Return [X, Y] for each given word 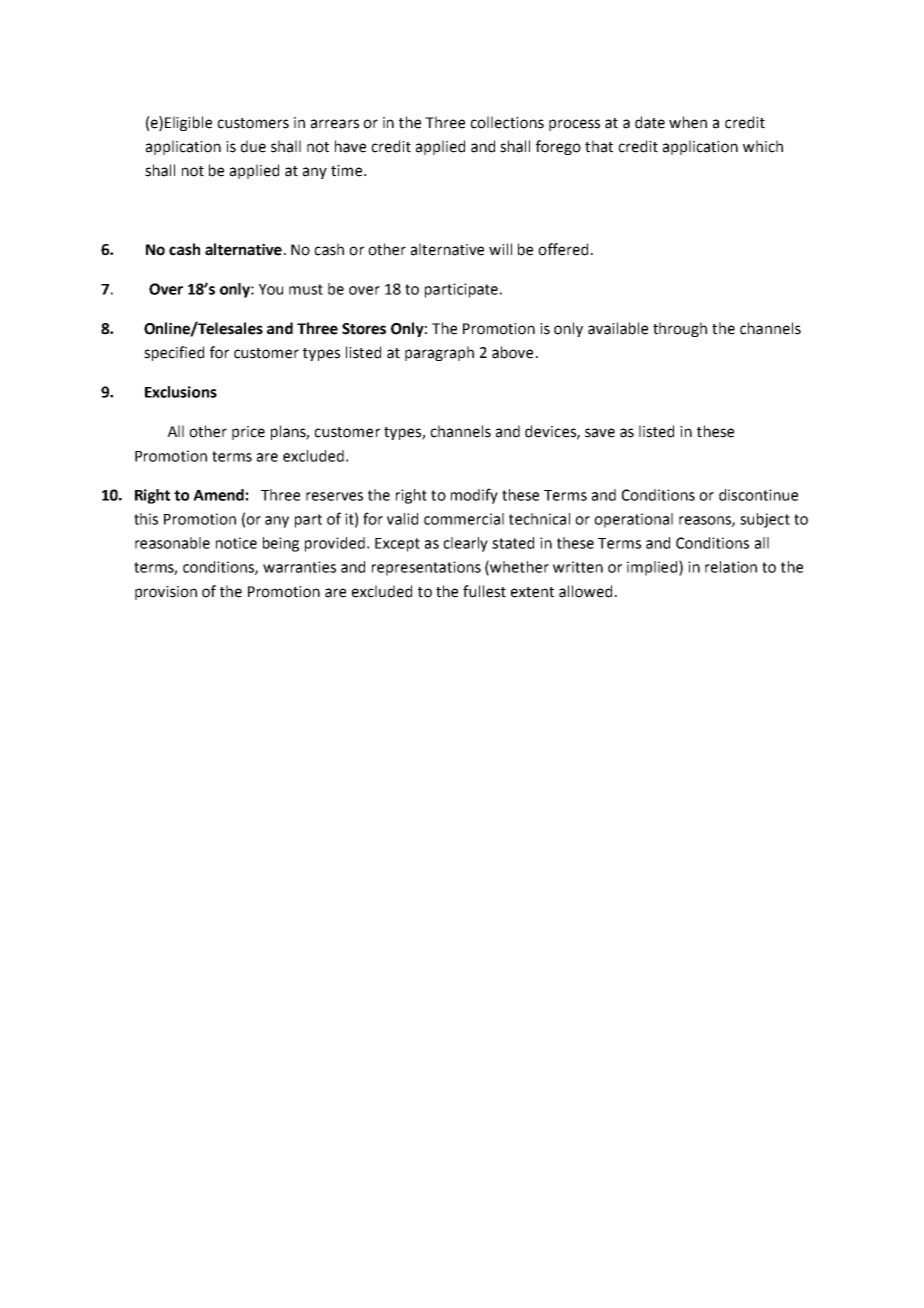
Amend [218, 495]
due [253, 146]
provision [166, 593]
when [688, 122]
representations [426, 568]
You [271, 289]
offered [563, 249]
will [500, 249]
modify [474, 496]
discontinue [758, 495]
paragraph [439, 353]
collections [507, 122]
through [680, 329]
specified [174, 353]
